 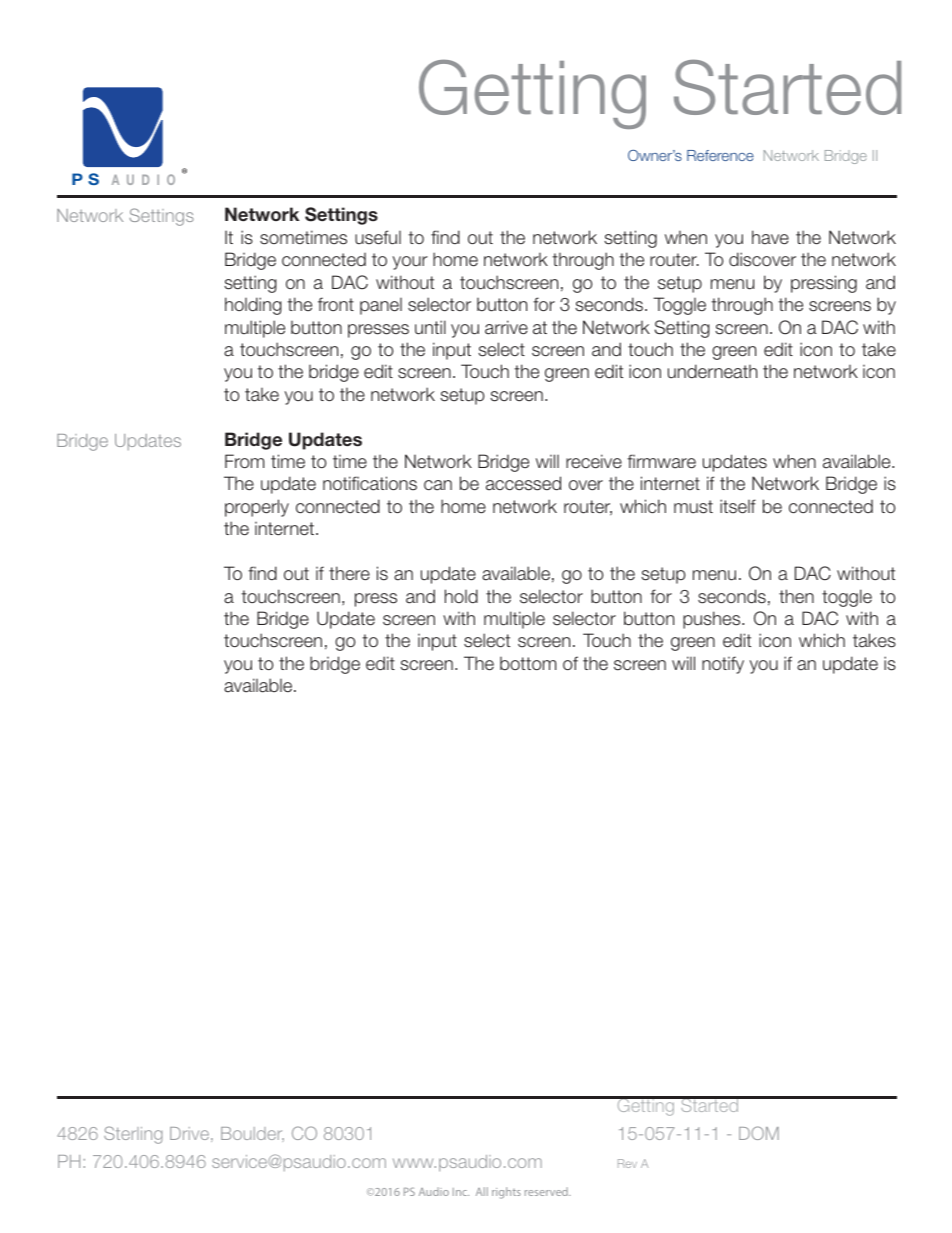 I want to click on Reference, so click(x=720, y=155).
